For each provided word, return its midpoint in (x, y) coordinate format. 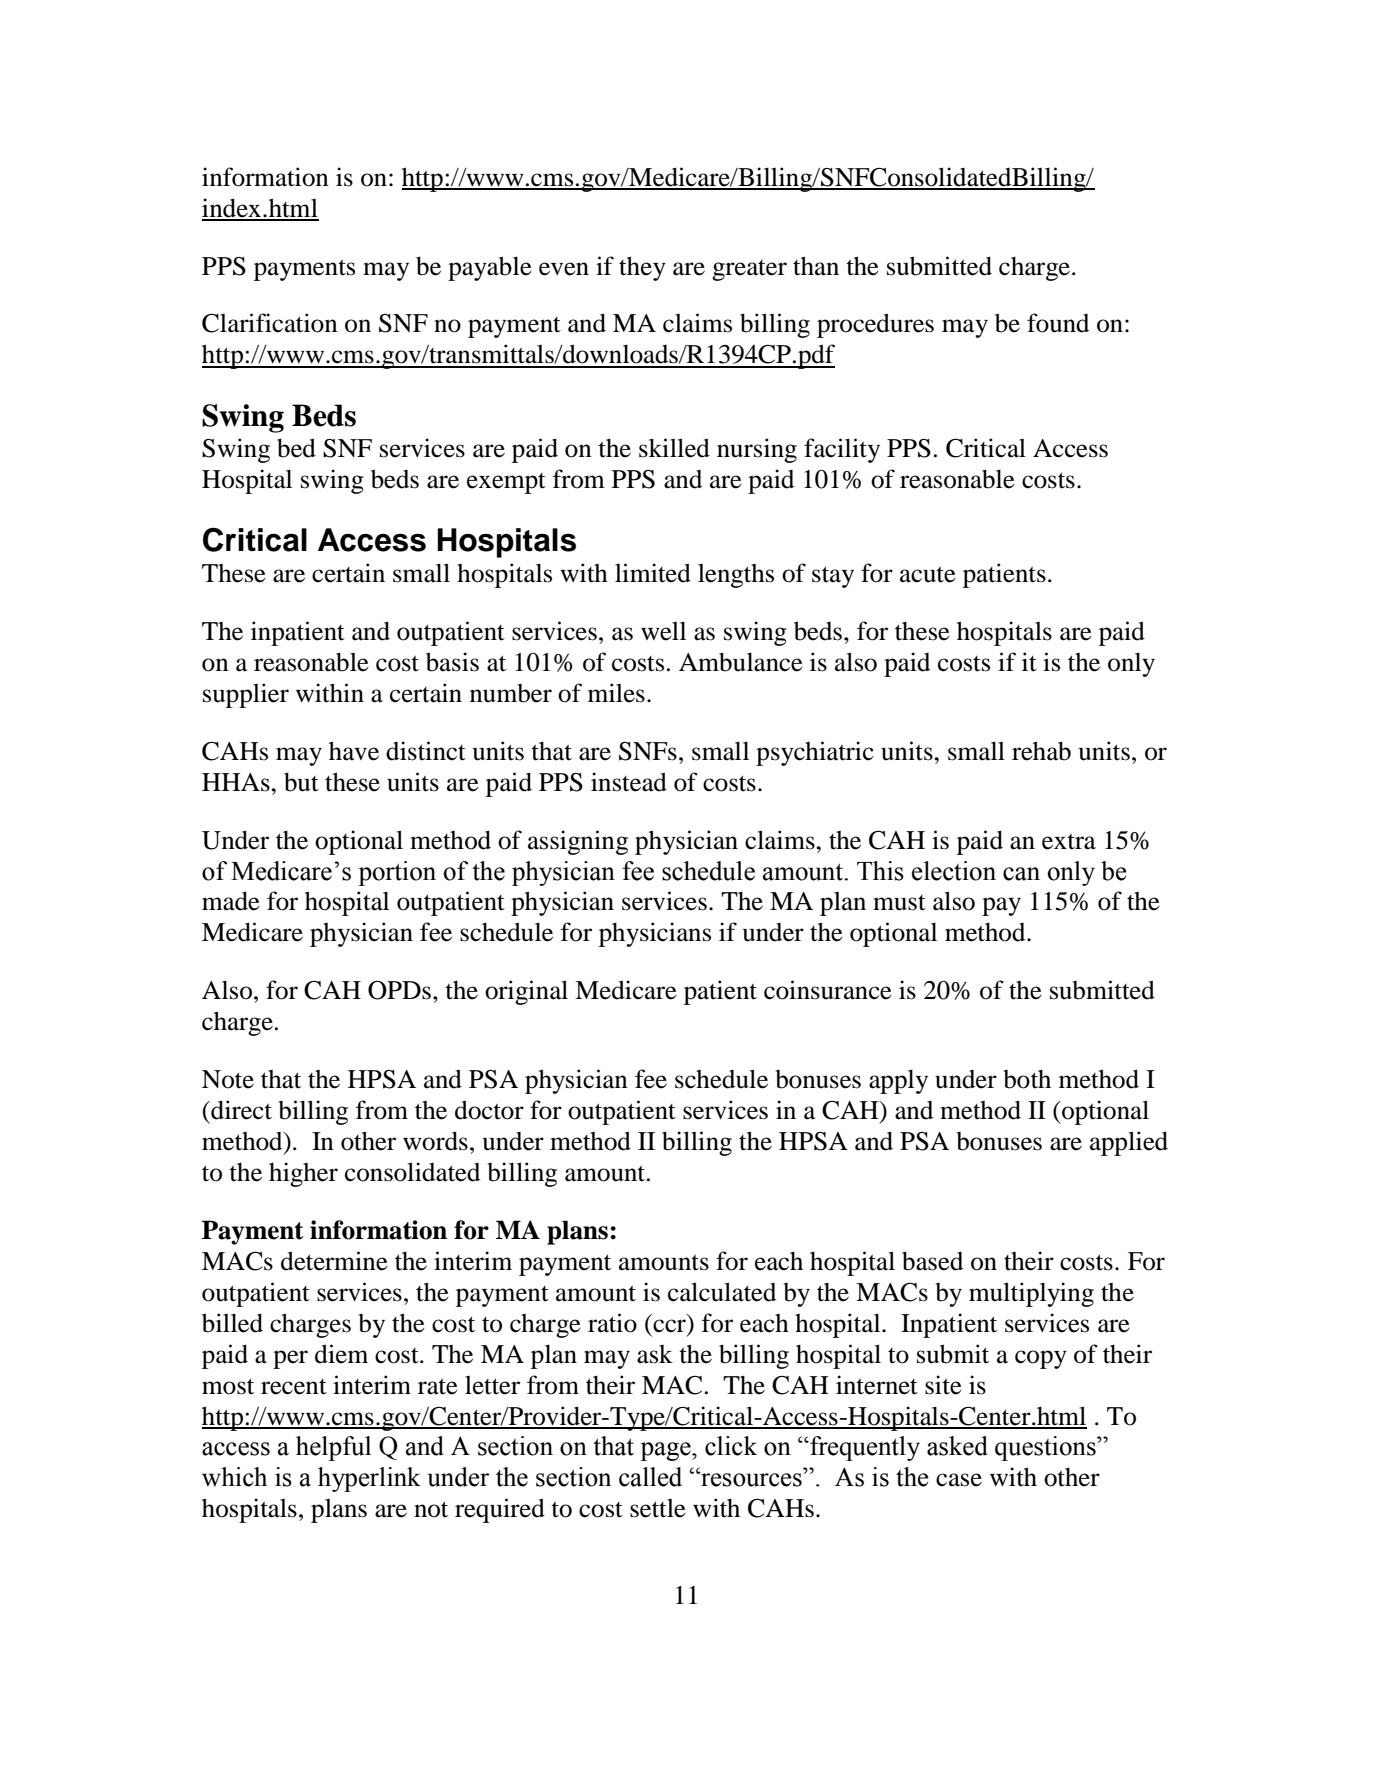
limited (653, 573)
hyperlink (369, 1479)
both (1027, 1079)
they (642, 268)
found (1058, 323)
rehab (1041, 751)
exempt (506, 483)
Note (228, 1079)
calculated (722, 1292)
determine (334, 1261)
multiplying (1031, 1294)
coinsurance (828, 990)
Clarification (270, 323)
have (354, 751)
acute (928, 575)
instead (629, 782)
